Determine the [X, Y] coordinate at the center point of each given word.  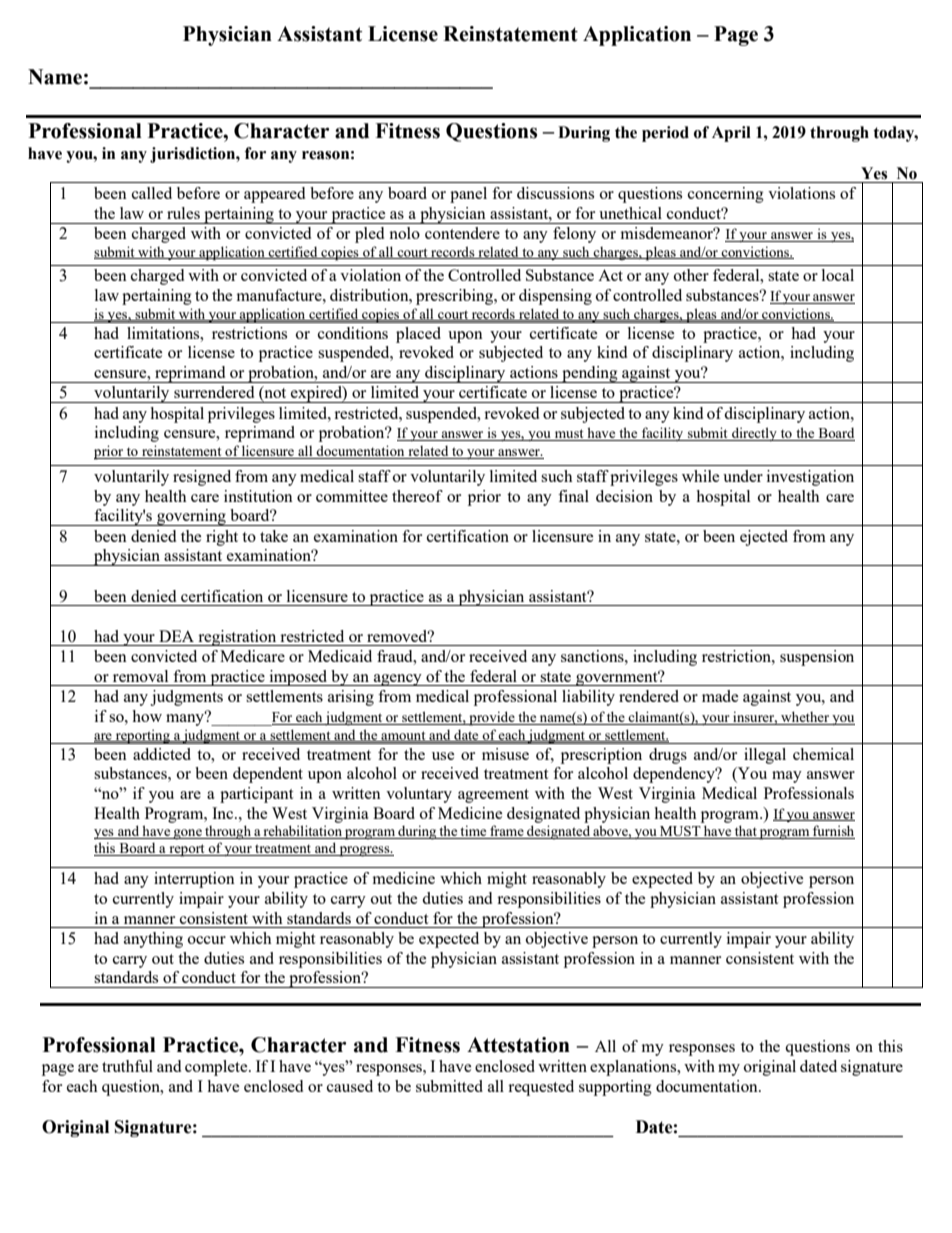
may [787, 777]
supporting [615, 1088]
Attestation [518, 1045]
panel [468, 195]
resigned [202, 478]
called [152, 193]
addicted [162, 754]
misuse [505, 754]
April [731, 134]
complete [217, 1068]
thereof [417, 496]
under [743, 476]
